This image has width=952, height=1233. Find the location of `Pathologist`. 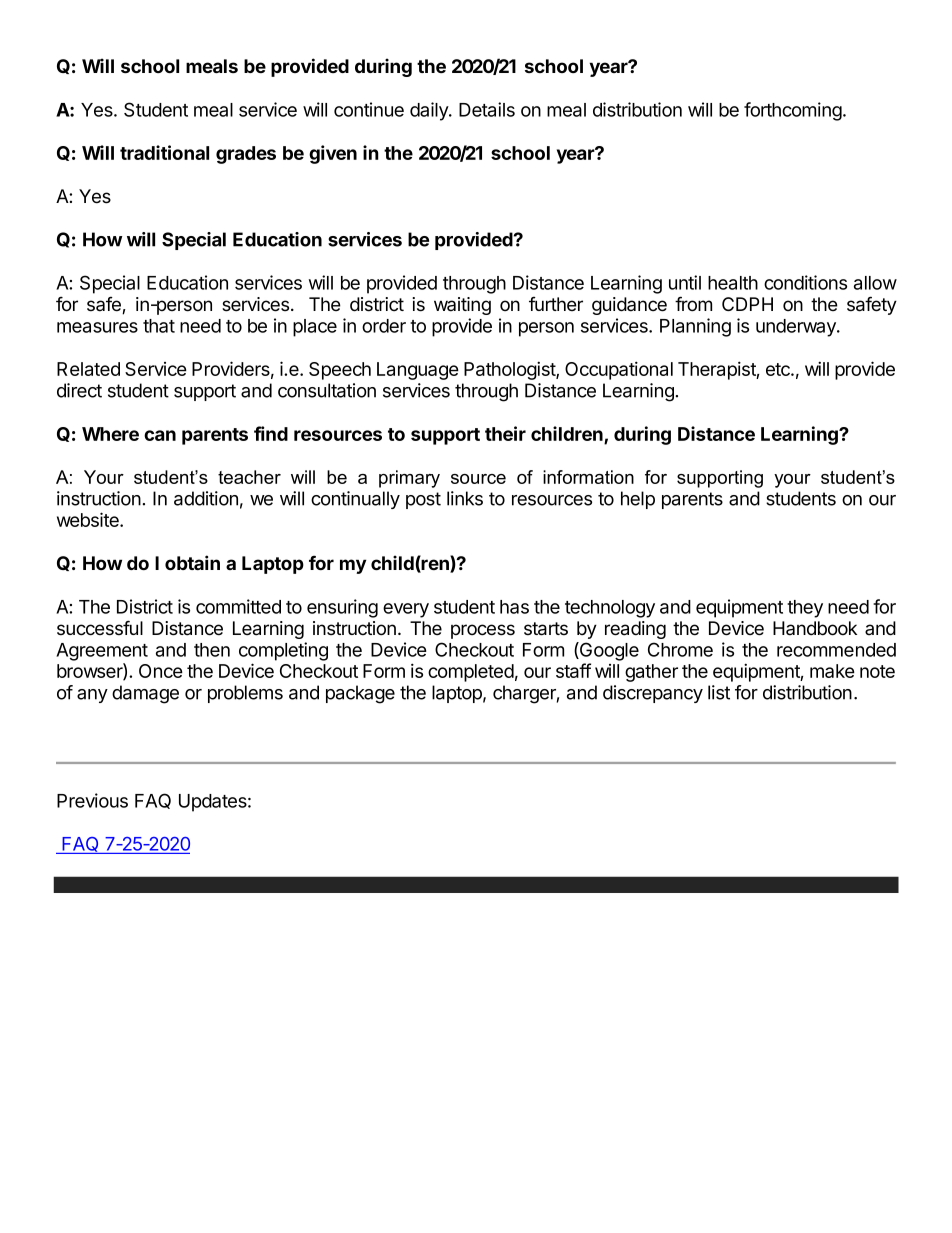

Pathologist is located at coordinates (510, 370).
